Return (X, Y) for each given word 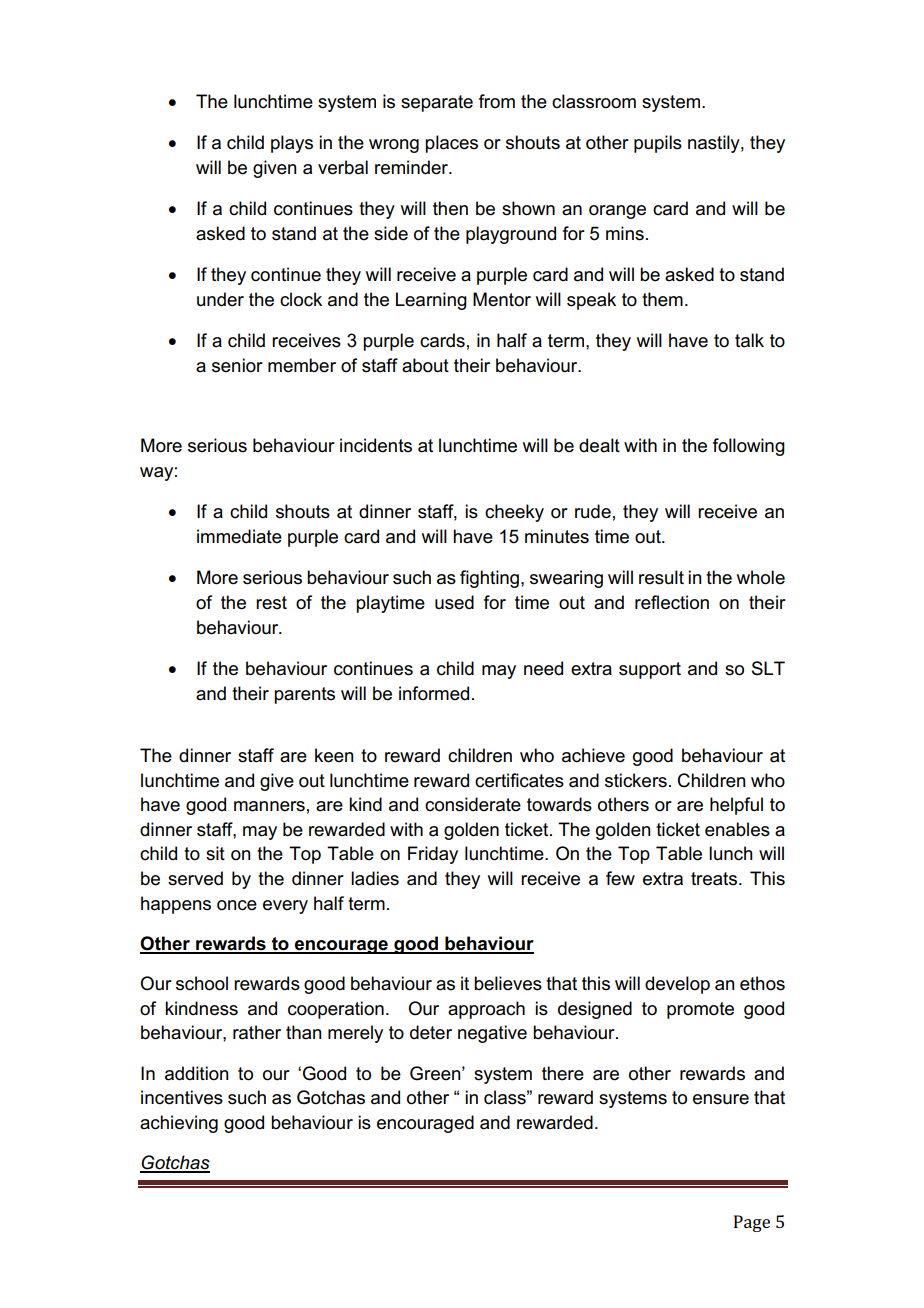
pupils (658, 144)
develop (677, 985)
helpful (736, 806)
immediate (239, 536)
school (202, 983)
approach (486, 1010)
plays (292, 144)
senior (237, 365)
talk (749, 340)
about (425, 365)
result (661, 577)
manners (269, 806)
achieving (179, 1124)
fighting (489, 579)
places (451, 144)
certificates (519, 780)
